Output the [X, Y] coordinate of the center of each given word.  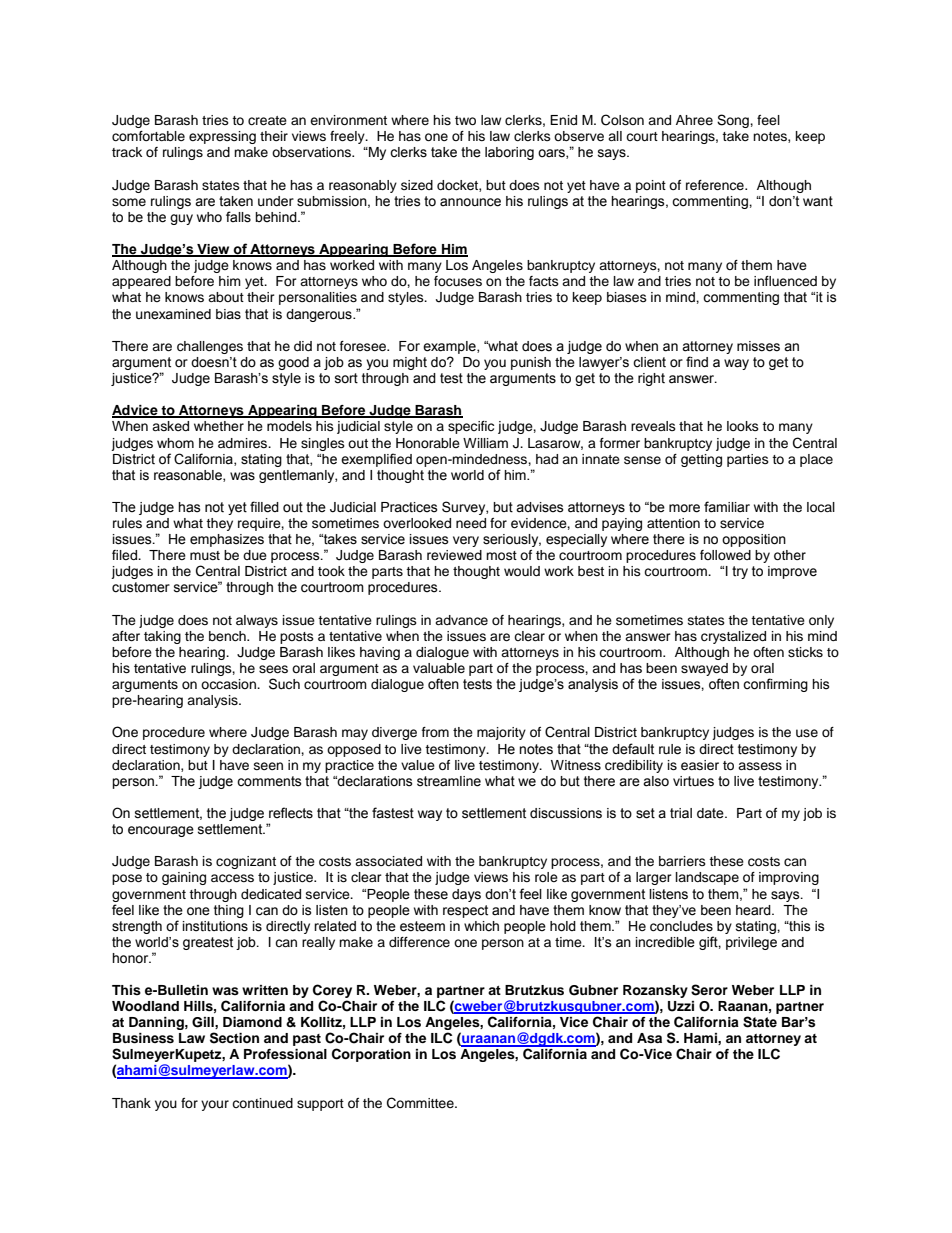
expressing [222, 137]
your [215, 1105]
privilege [751, 943]
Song [734, 121]
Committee [421, 1103]
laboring [509, 153]
